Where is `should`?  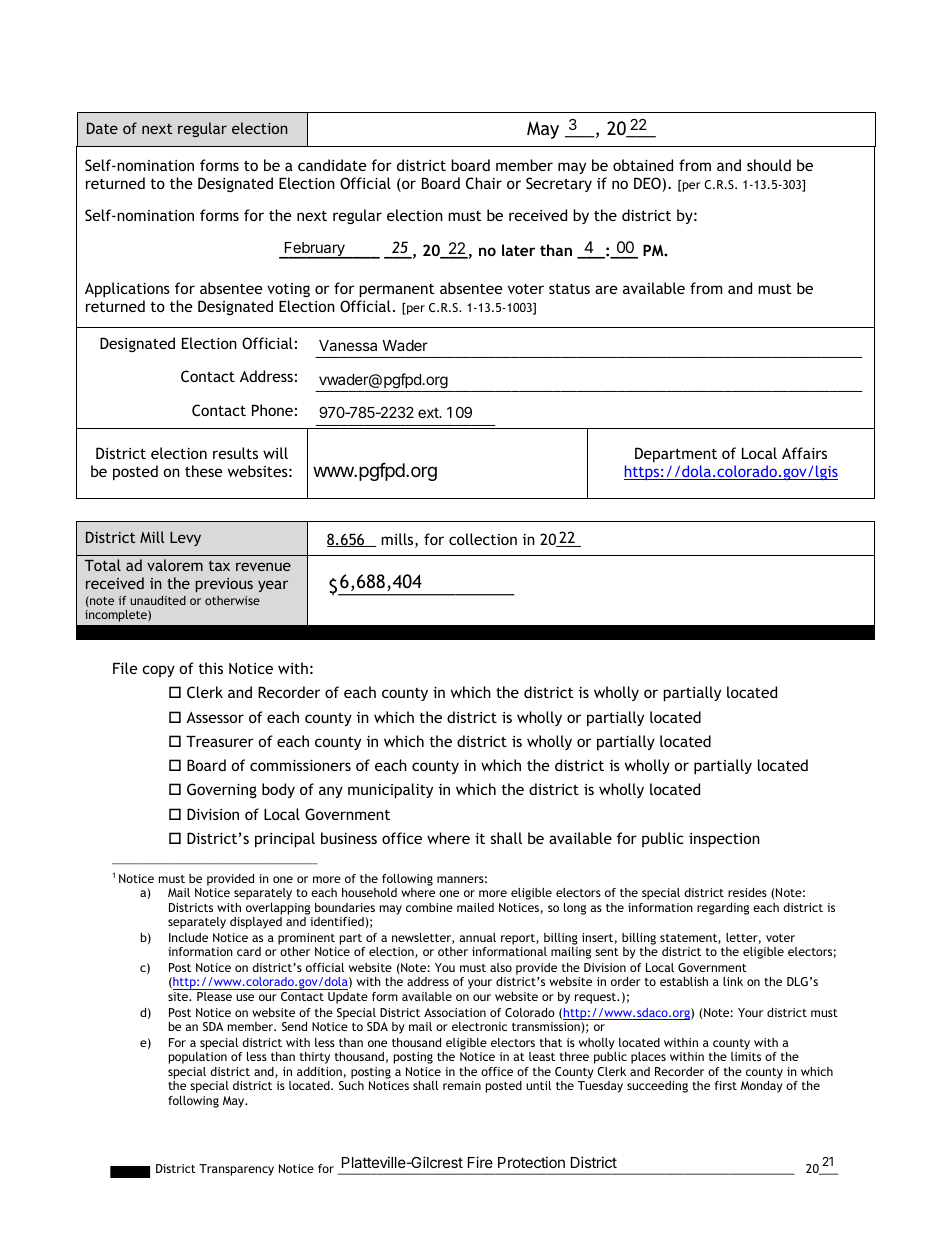 should is located at coordinates (769, 165).
